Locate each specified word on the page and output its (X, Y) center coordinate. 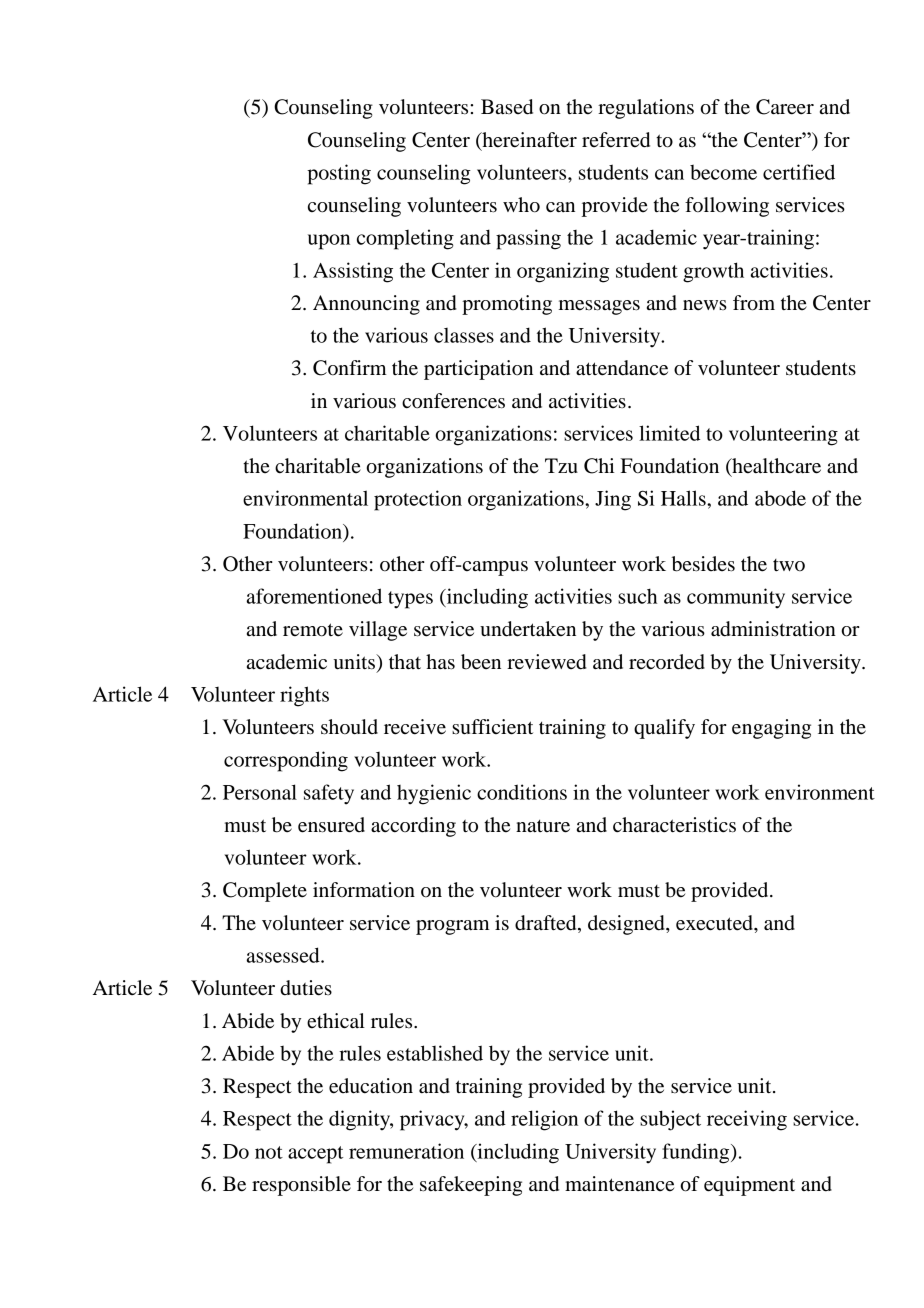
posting (339, 174)
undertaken (528, 629)
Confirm (350, 368)
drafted (547, 924)
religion (544, 1120)
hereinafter (528, 140)
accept (315, 1155)
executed (715, 923)
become (723, 172)
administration (773, 629)
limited (669, 433)
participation (478, 370)
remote (313, 630)
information (364, 890)
